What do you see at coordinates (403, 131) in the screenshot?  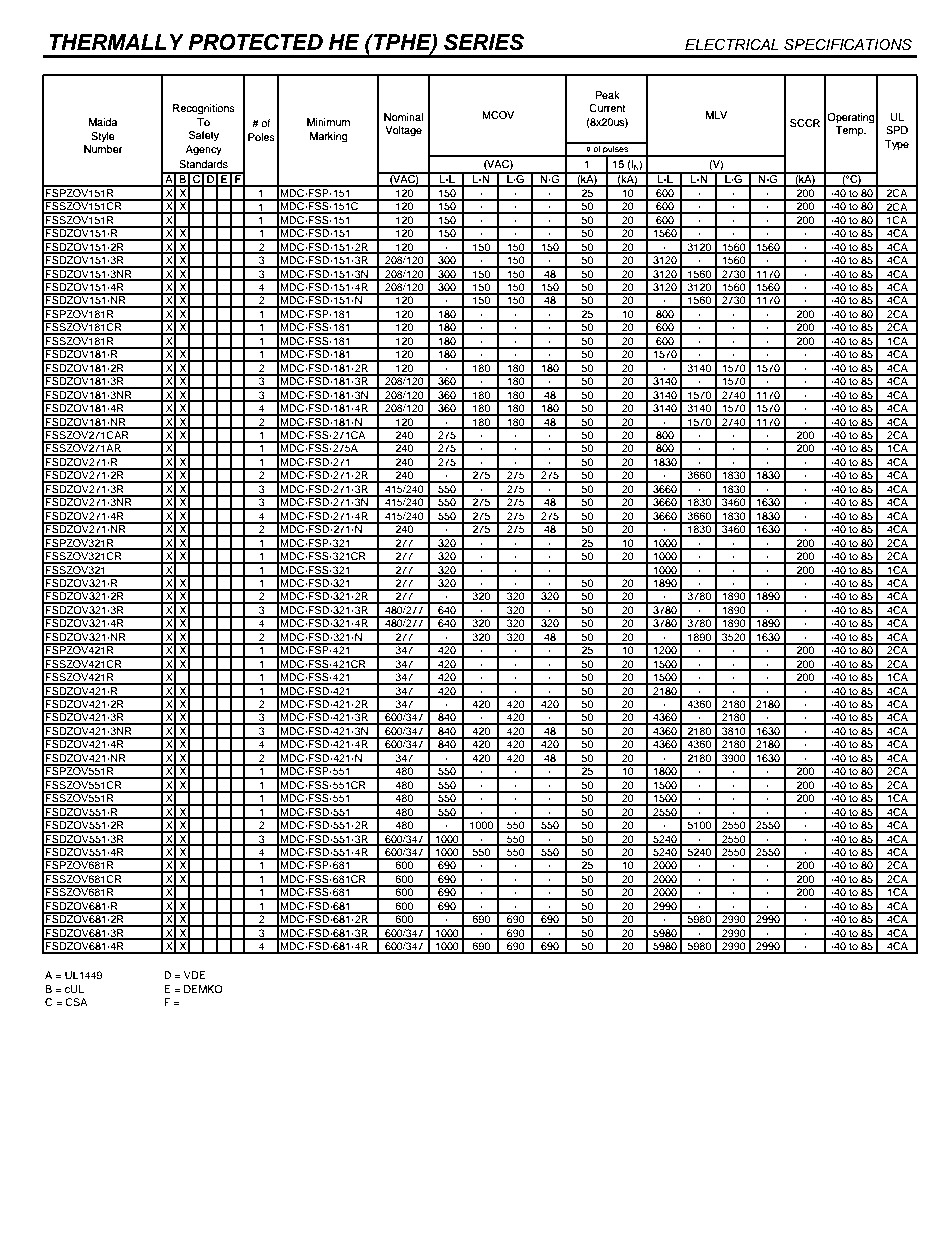 I see `Voltage` at bounding box center [403, 131].
